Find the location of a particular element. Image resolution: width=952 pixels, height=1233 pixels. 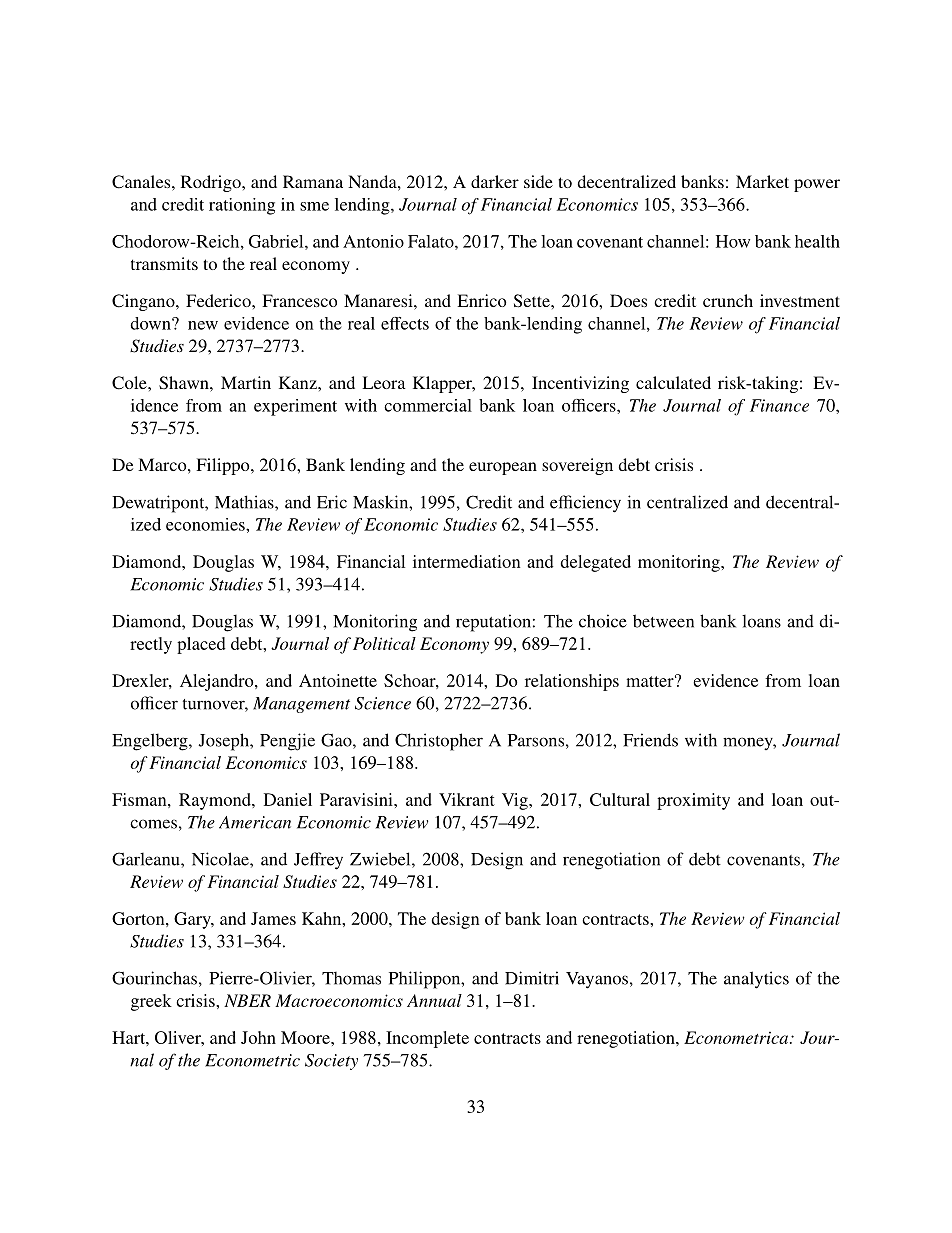

John is located at coordinates (258, 1037).
